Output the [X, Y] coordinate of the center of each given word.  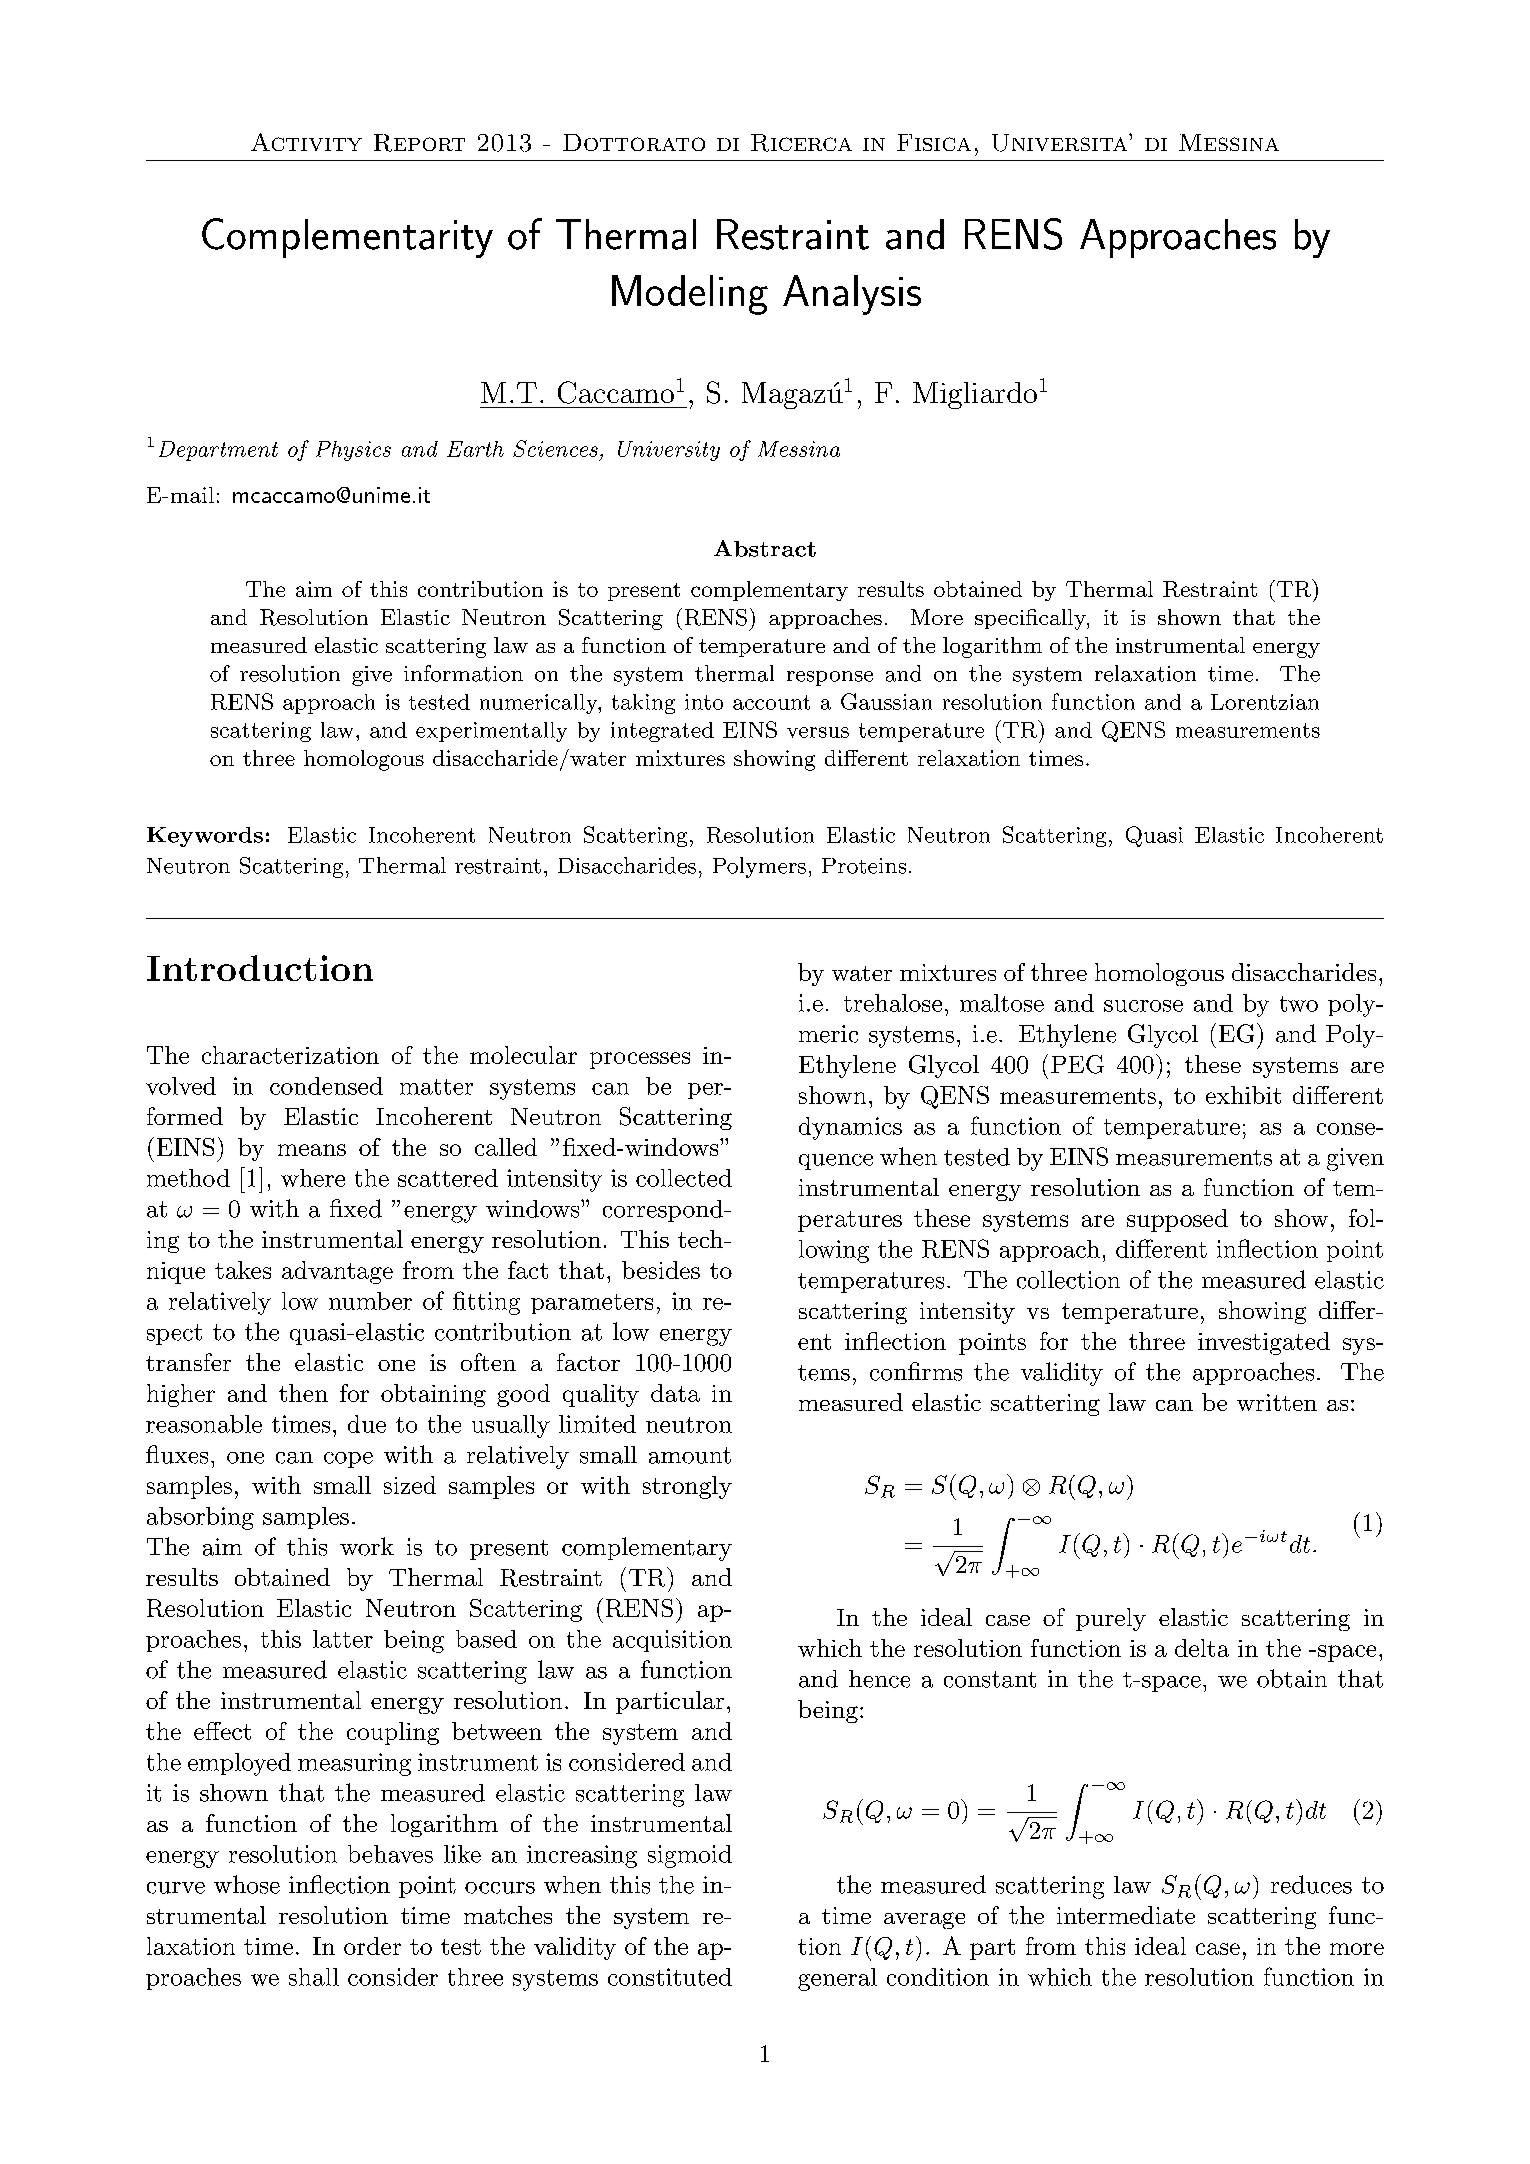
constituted [670, 1977]
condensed [326, 1086]
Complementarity [347, 238]
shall [314, 1977]
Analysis [852, 295]
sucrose [1143, 1006]
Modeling [690, 295]
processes [640, 1060]
